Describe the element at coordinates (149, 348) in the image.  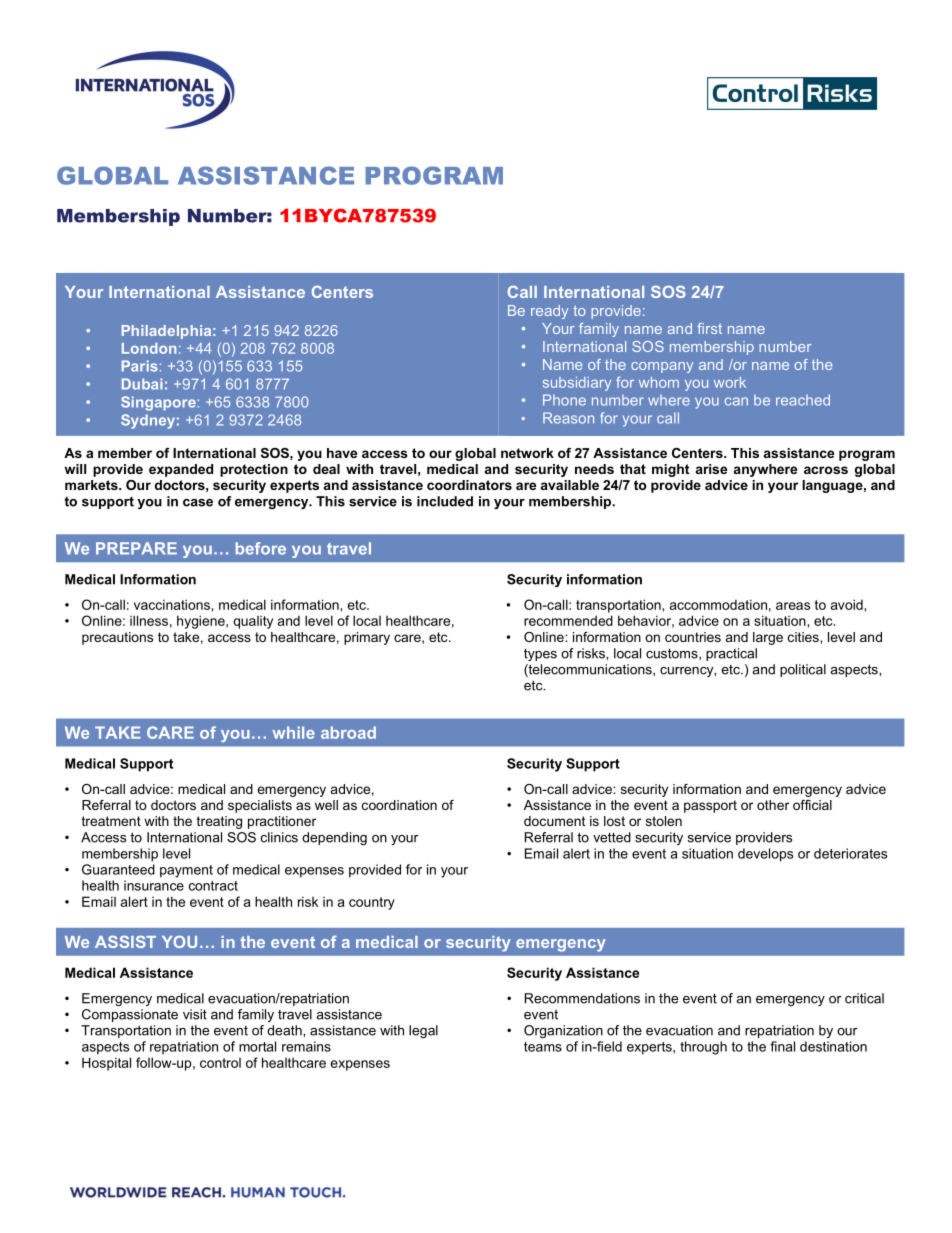
I see `London` at that location.
